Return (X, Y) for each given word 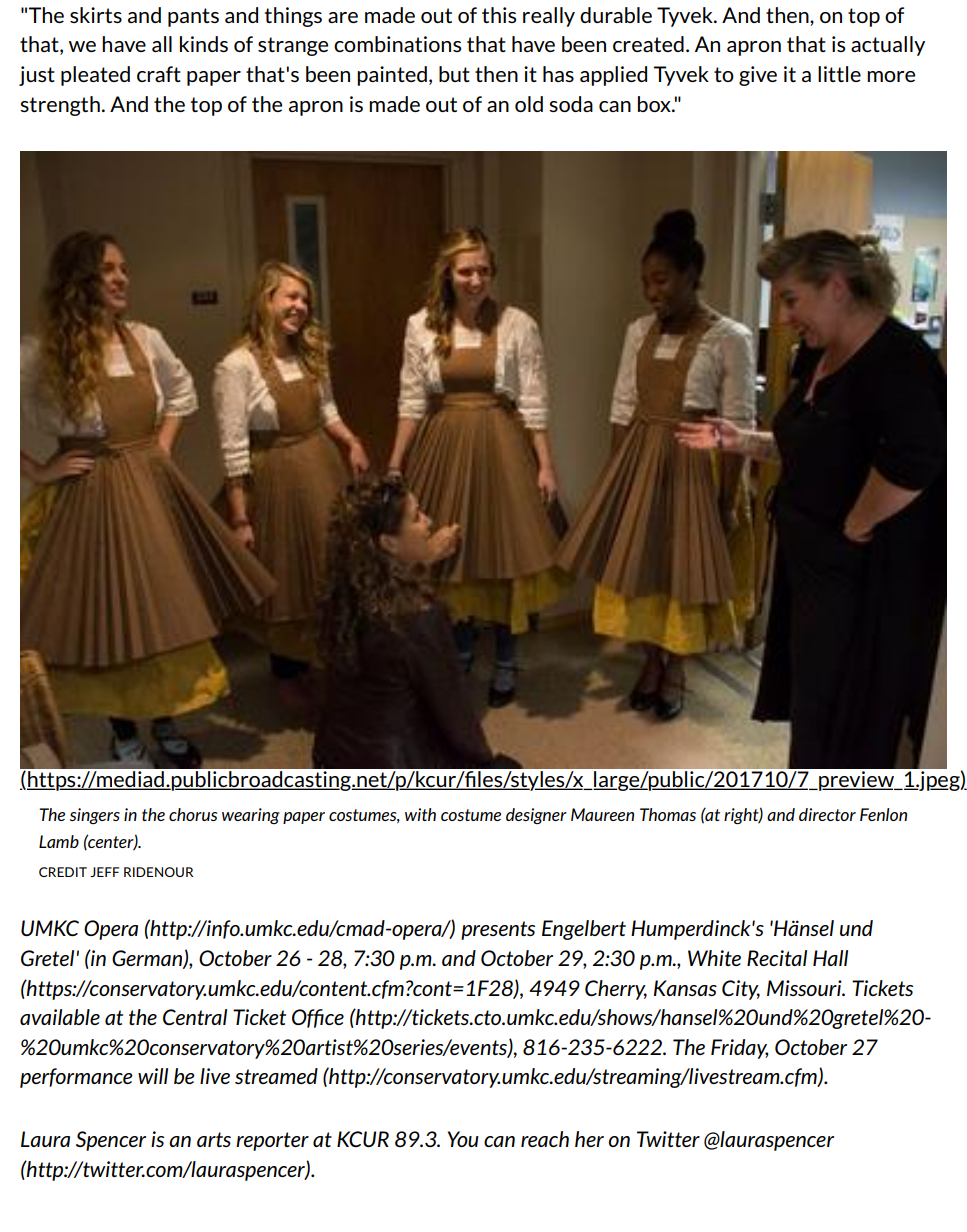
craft (159, 74)
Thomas (668, 814)
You (463, 1139)
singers (95, 816)
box (655, 104)
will (153, 1076)
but (454, 74)
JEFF (104, 872)
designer (536, 816)
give (758, 76)
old (529, 104)
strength (60, 106)
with (420, 814)
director (827, 814)
